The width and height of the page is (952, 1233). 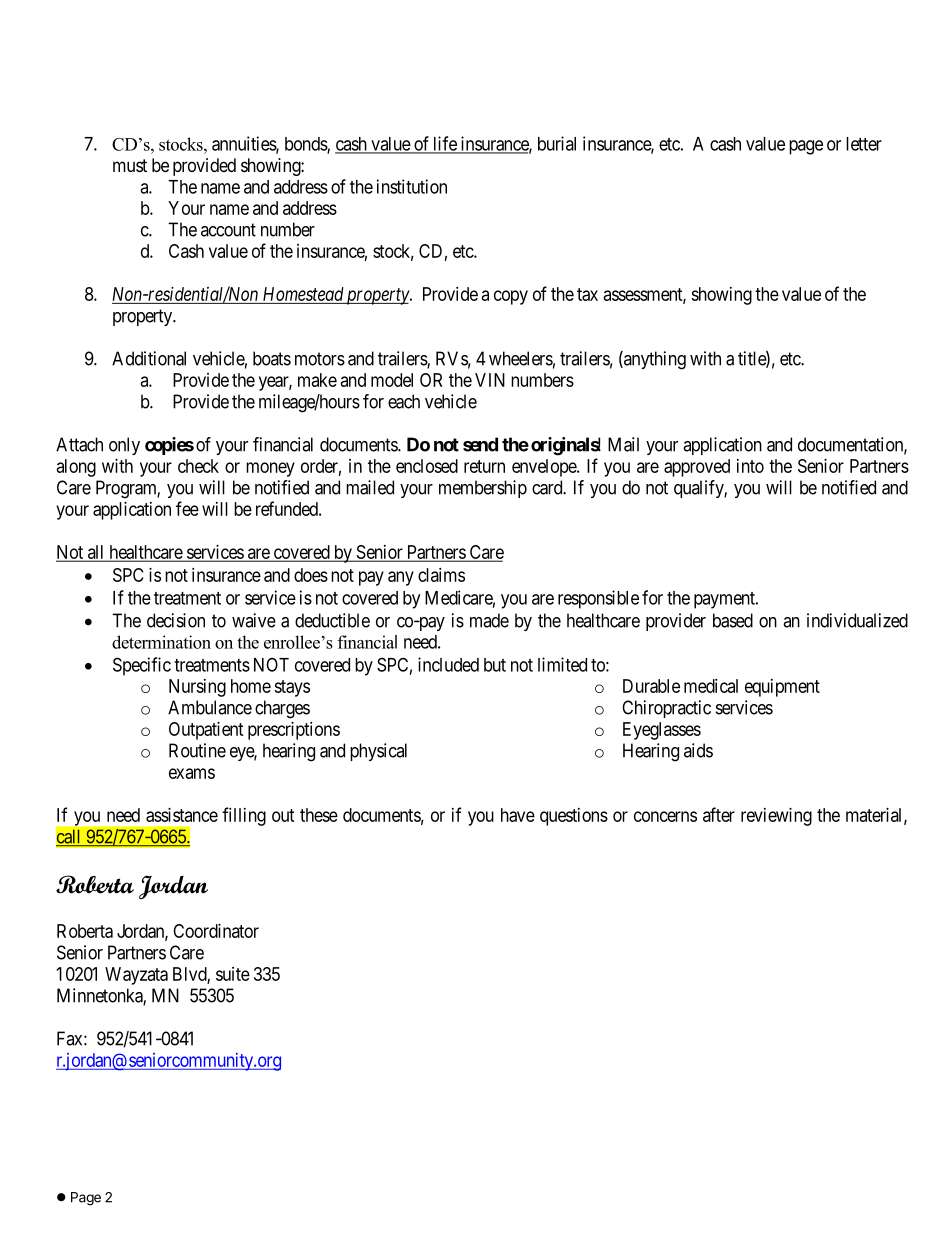 What do you see at coordinates (725, 600) in the page?
I see `payment` at bounding box center [725, 600].
